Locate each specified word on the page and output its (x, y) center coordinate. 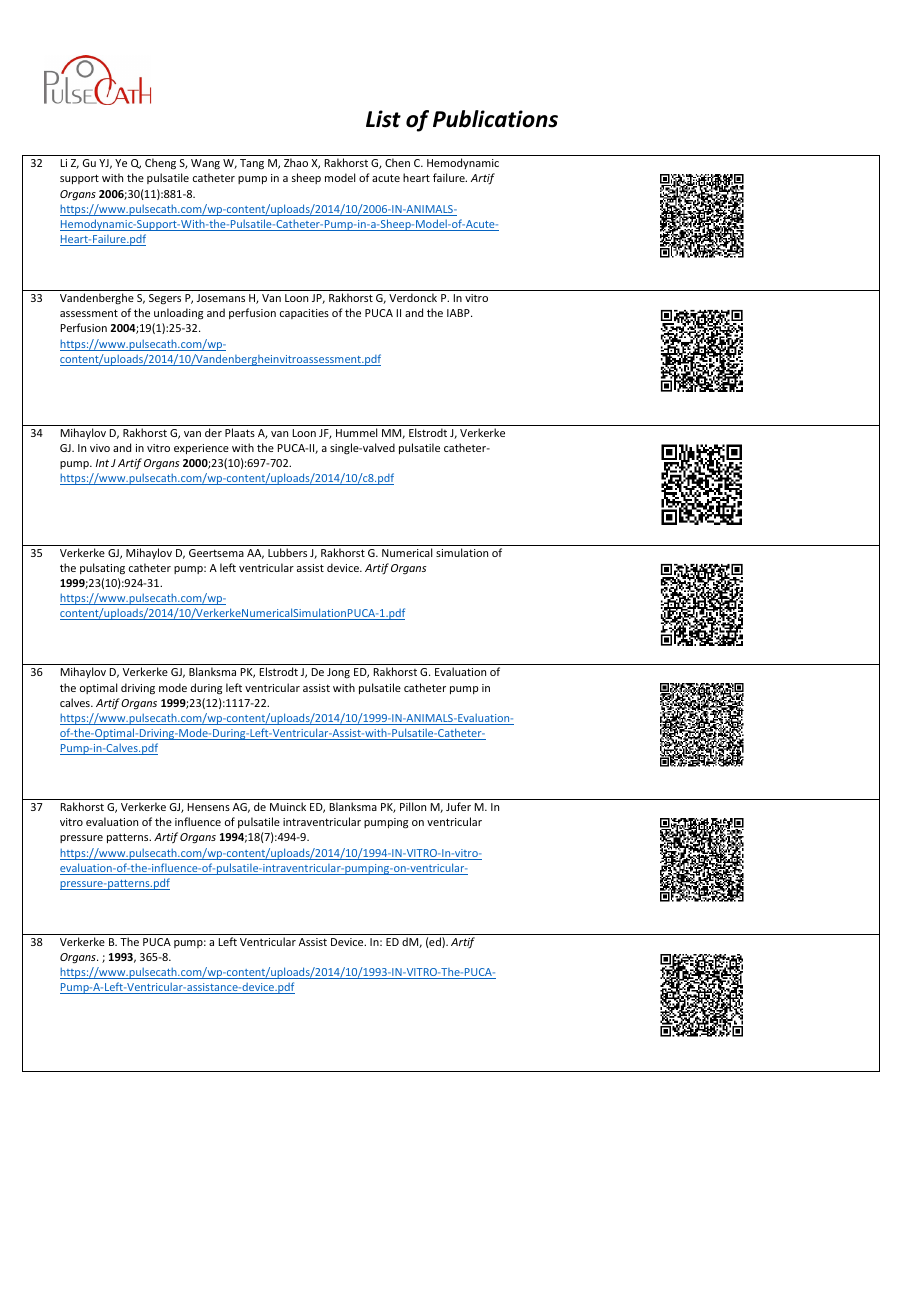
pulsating (102, 569)
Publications (495, 119)
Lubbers (287, 552)
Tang (252, 164)
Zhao (296, 162)
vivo (100, 448)
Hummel (356, 432)
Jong (338, 673)
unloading (178, 314)
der (213, 432)
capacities (304, 314)
